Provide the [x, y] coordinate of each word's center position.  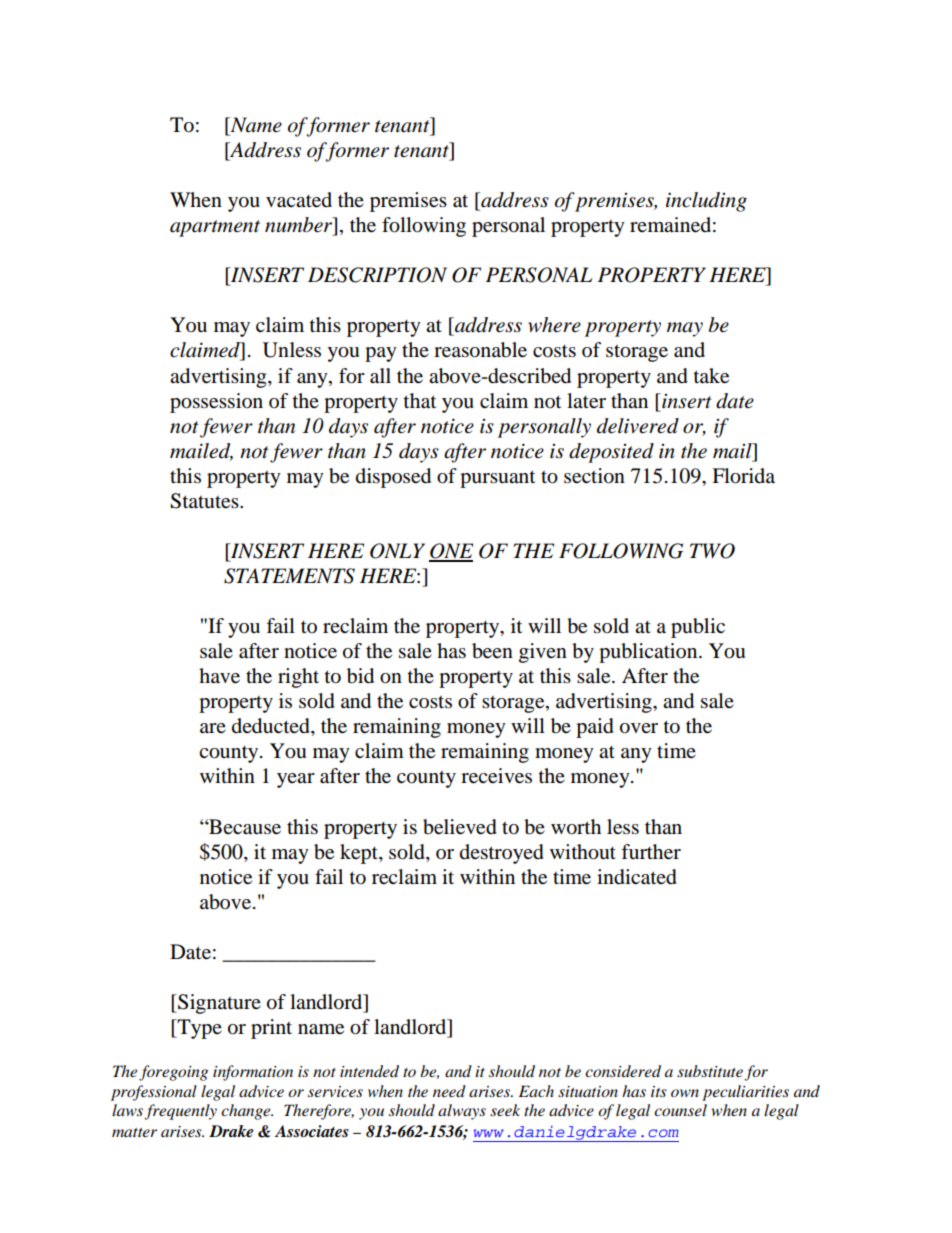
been [492, 651]
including [706, 202]
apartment [215, 228]
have [219, 676]
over [639, 728]
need [449, 1091]
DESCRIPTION [377, 275]
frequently [180, 1112]
